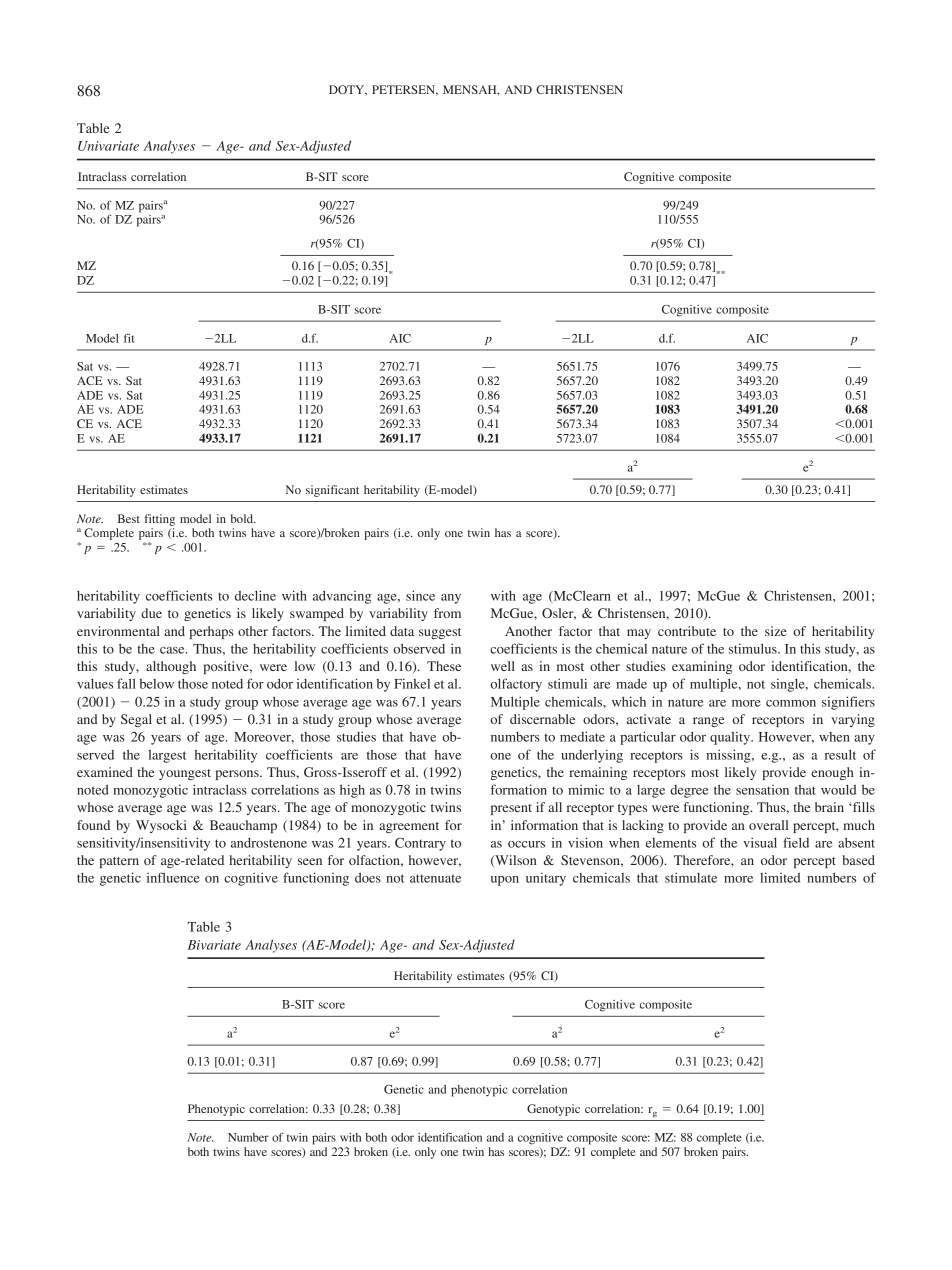 The height and width of the image is (1270, 952). What do you see at coordinates (332, 491) in the image?
I see `significant` at bounding box center [332, 491].
